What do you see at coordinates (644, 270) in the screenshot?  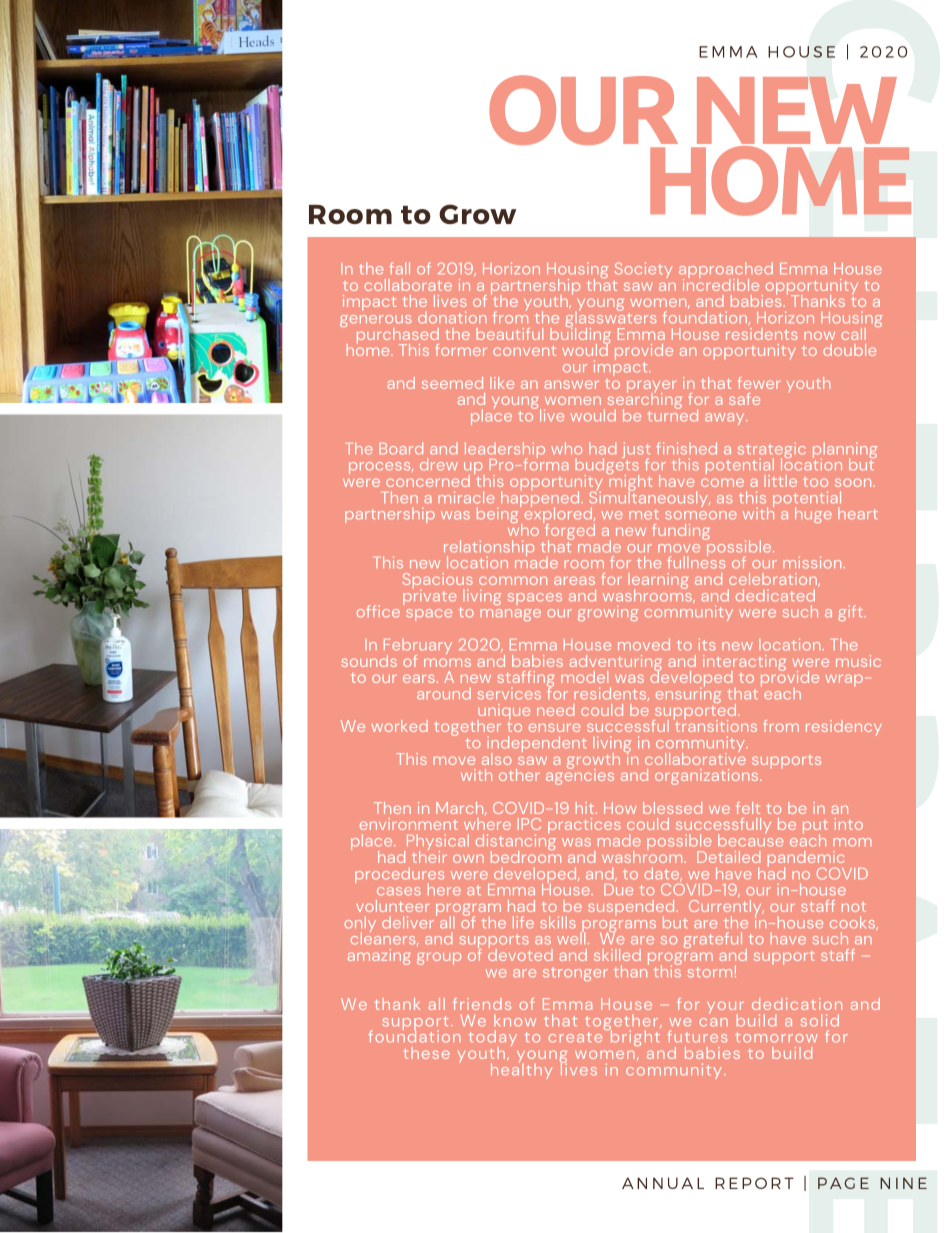 I see `Society` at bounding box center [644, 270].
